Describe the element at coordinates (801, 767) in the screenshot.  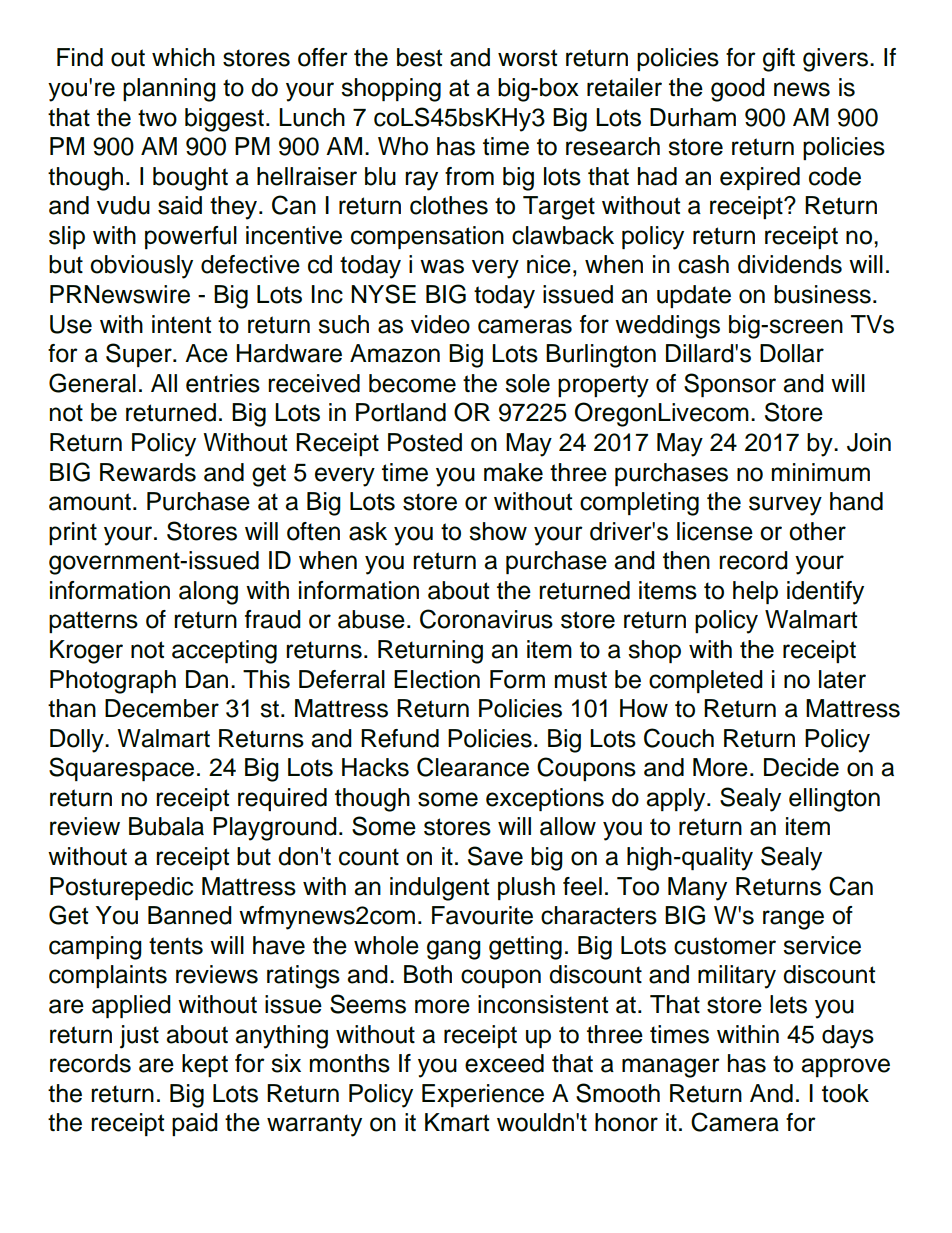
I see `Decide` at that location.
